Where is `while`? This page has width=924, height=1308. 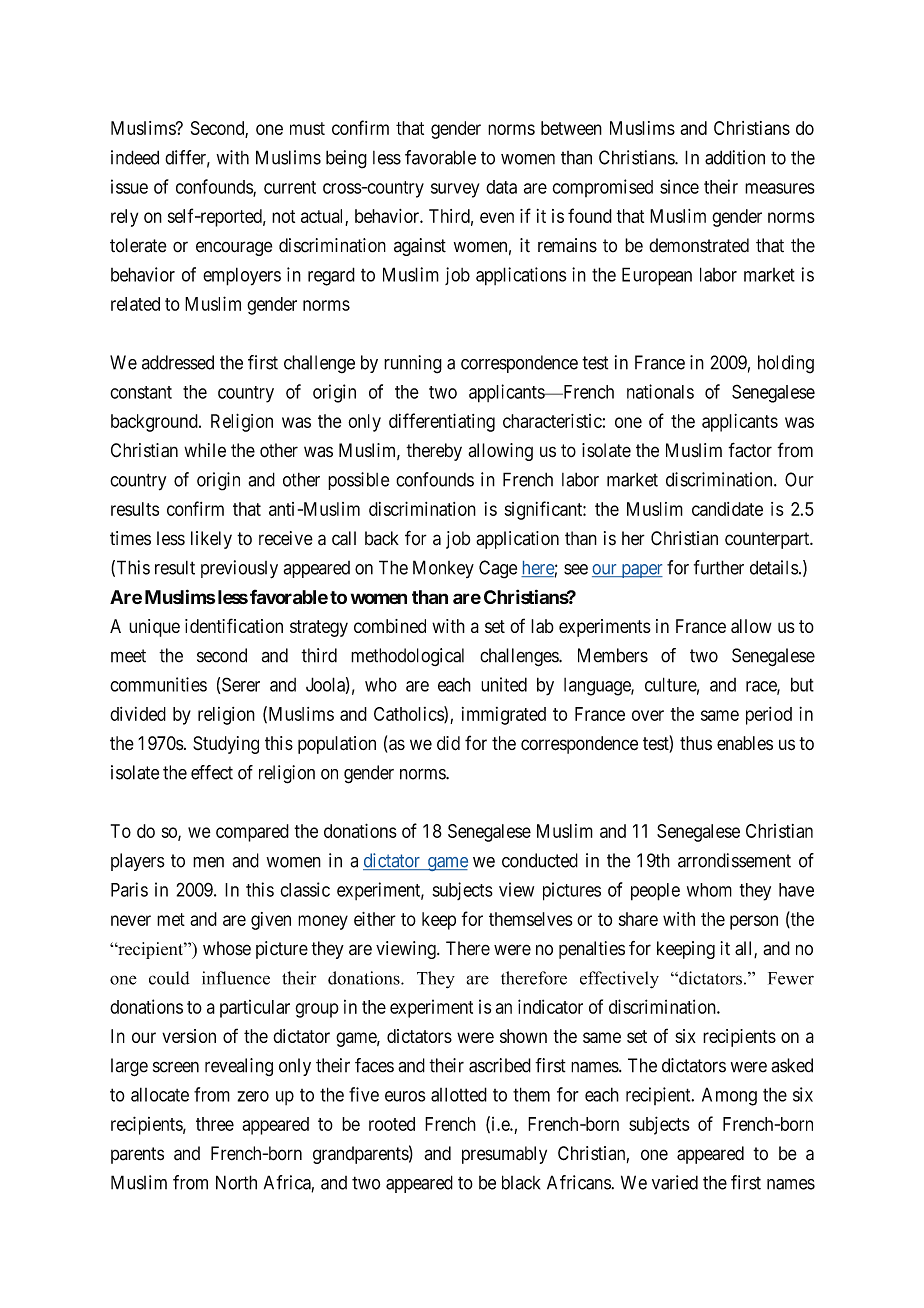
while is located at coordinates (205, 450).
